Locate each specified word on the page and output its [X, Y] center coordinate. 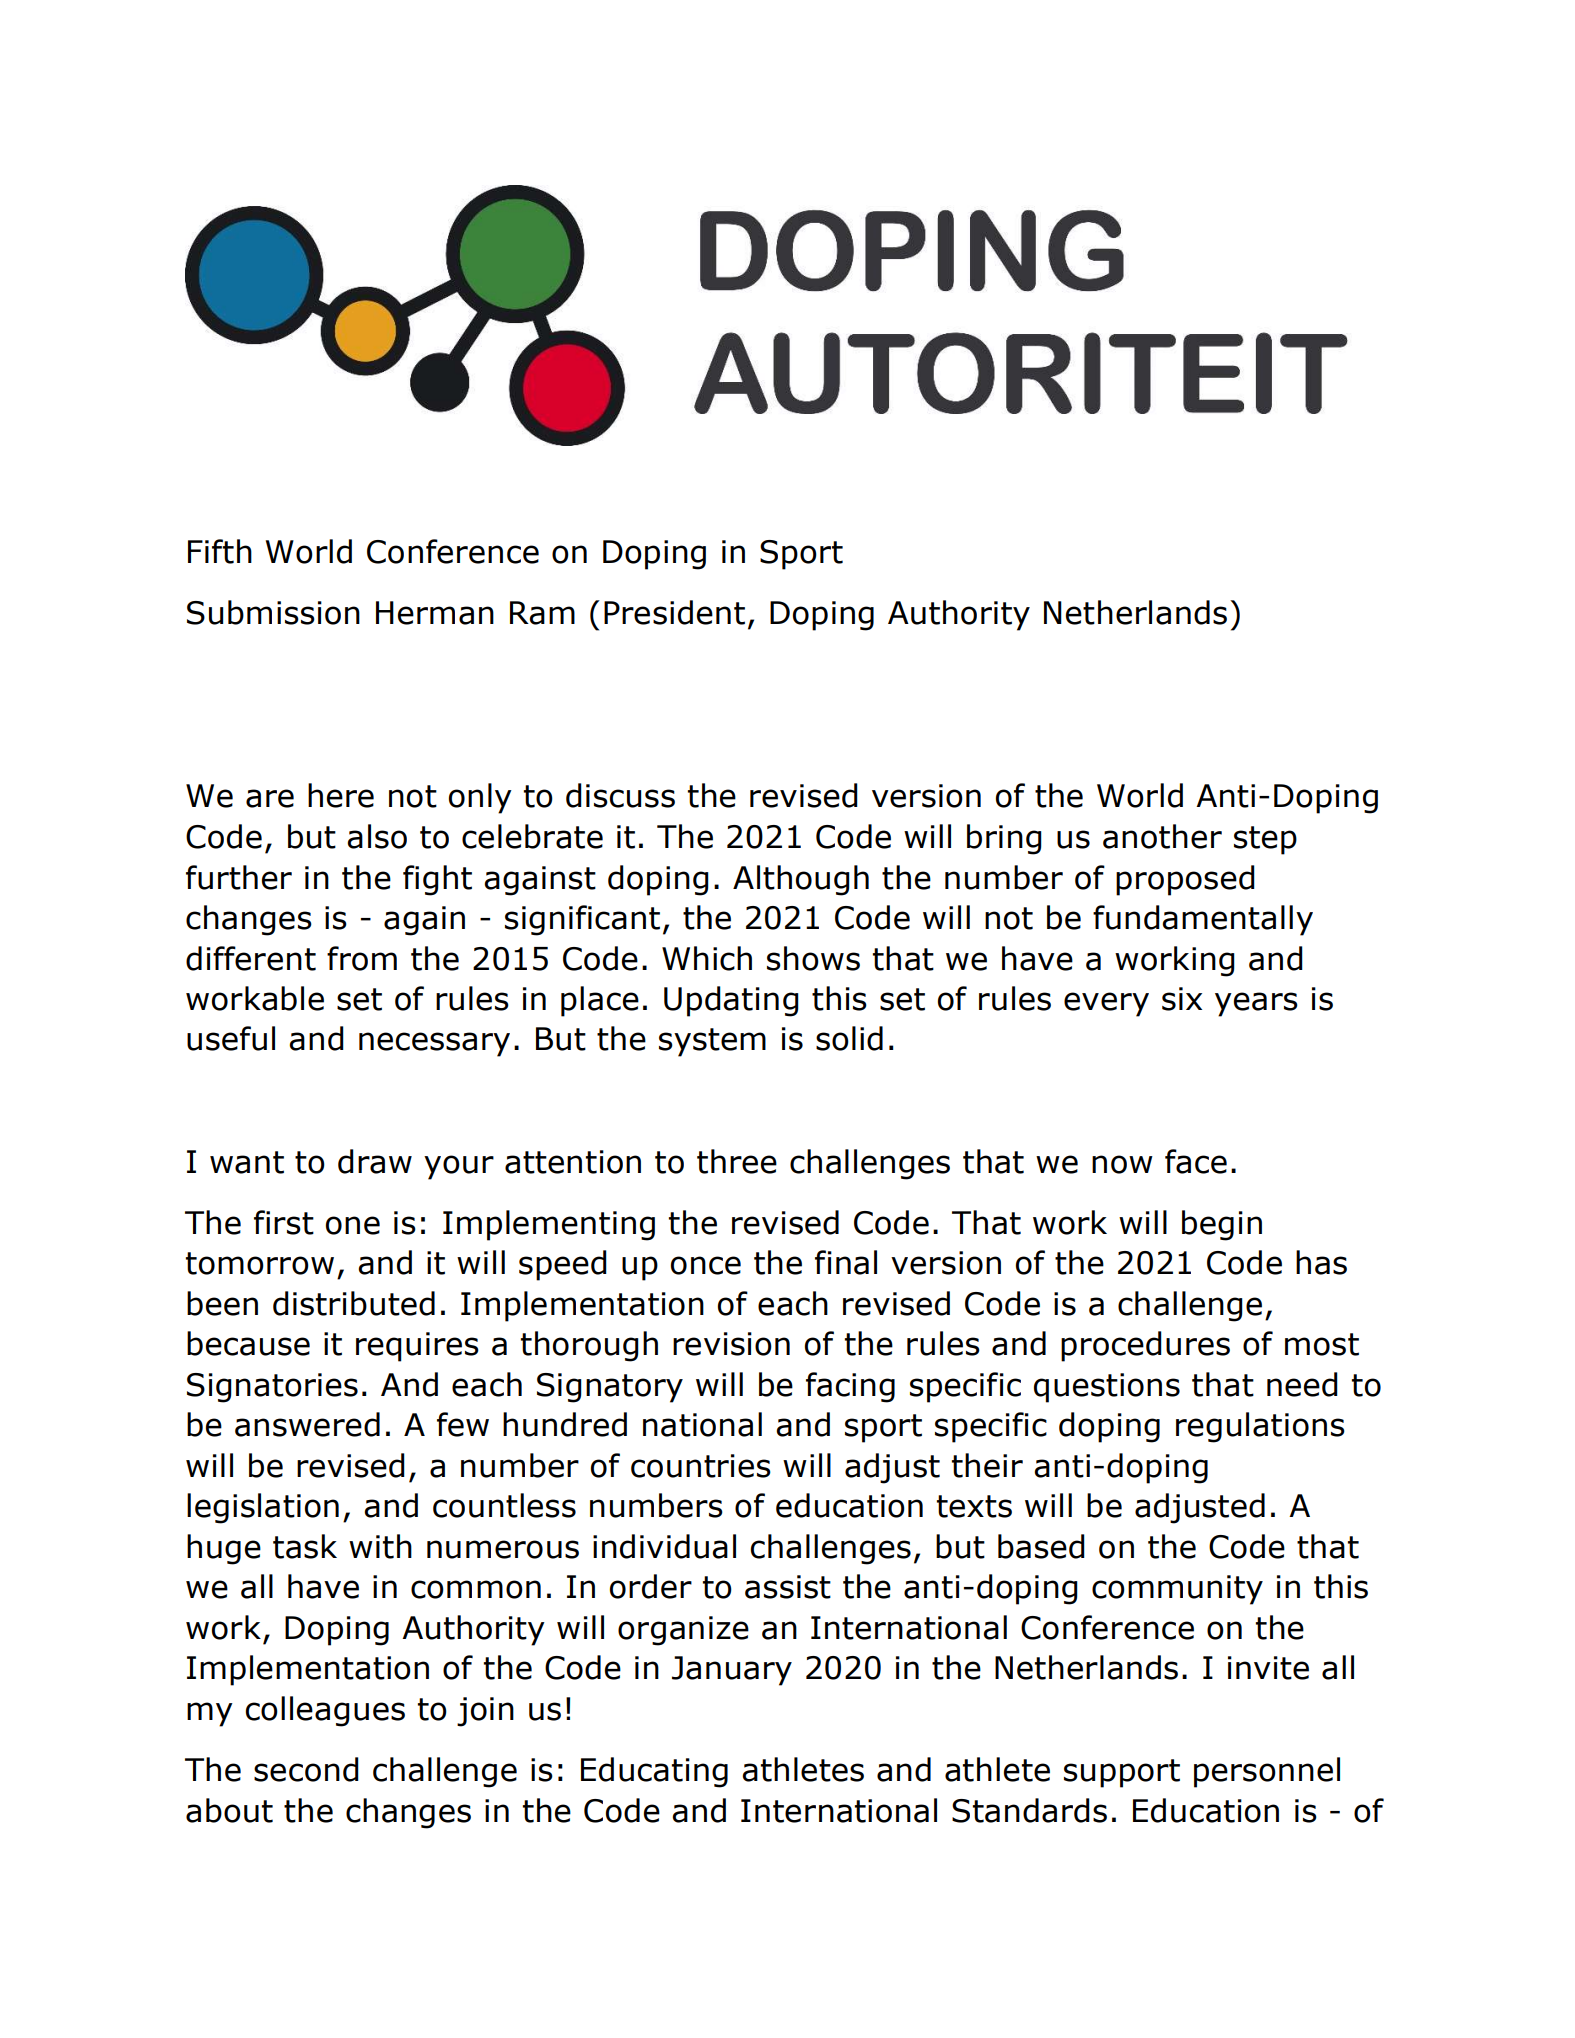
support [1122, 1773]
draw [375, 1161]
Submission [273, 612]
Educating [654, 1772]
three [737, 1161]
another [1162, 836]
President [674, 612]
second [306, 1769]
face [1196, 1161]
